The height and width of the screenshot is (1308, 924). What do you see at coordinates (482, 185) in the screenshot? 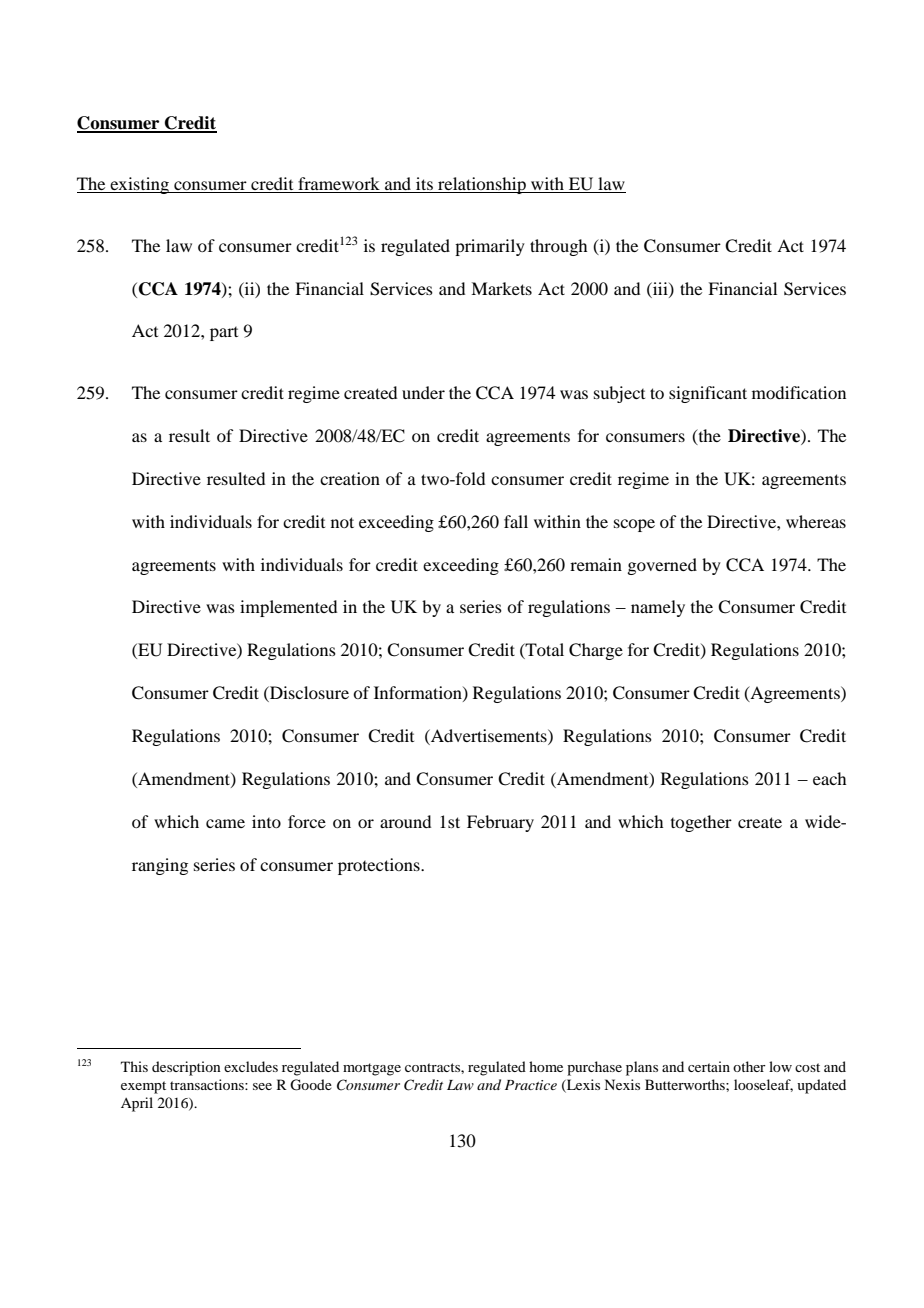
I see `relationship` at bounding box center [482, 185].
